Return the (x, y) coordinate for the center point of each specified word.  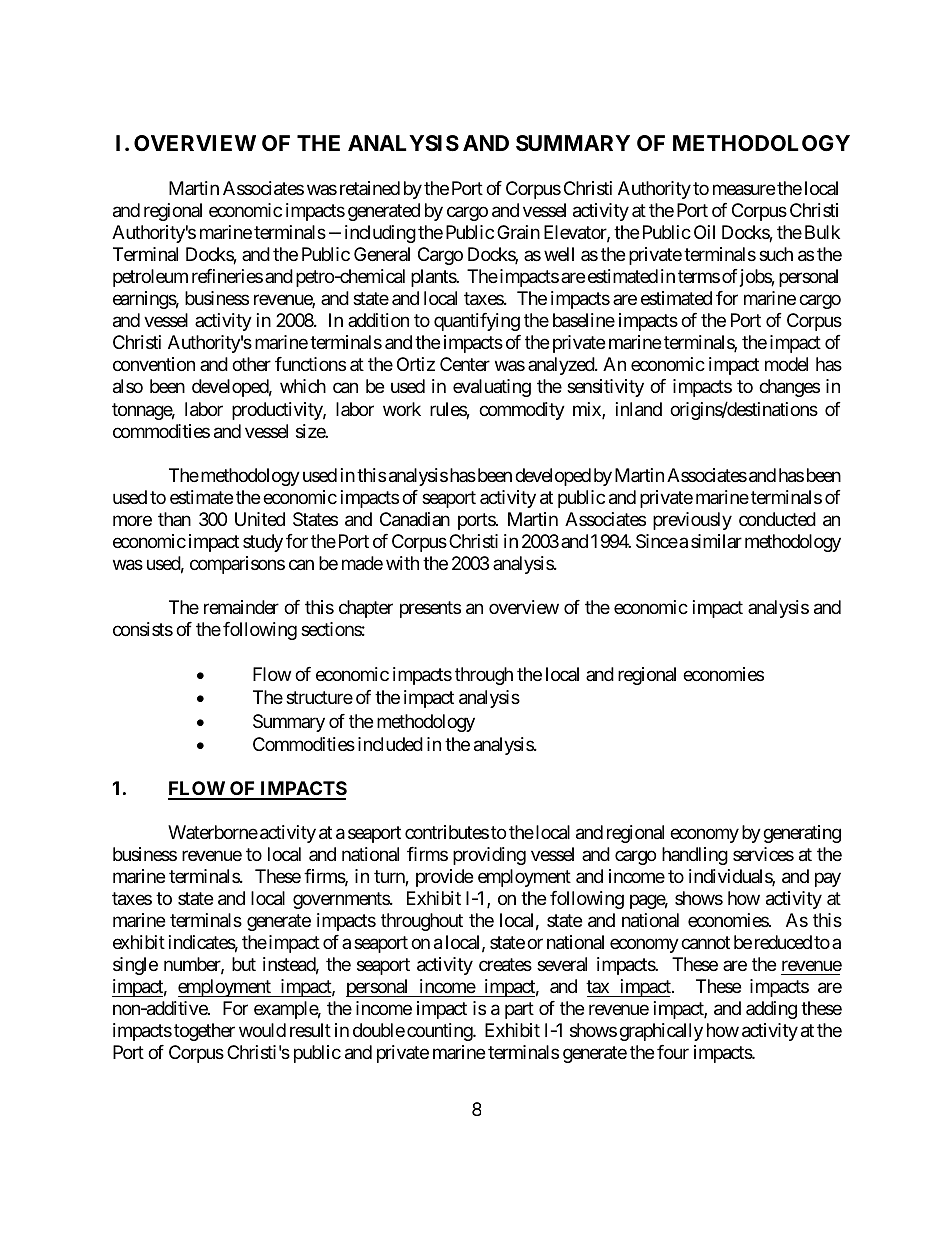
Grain (518, 232)
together (204, 1032)
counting (440, 1032)
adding (771, 1010)
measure (744, 190)
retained (370, 188)
